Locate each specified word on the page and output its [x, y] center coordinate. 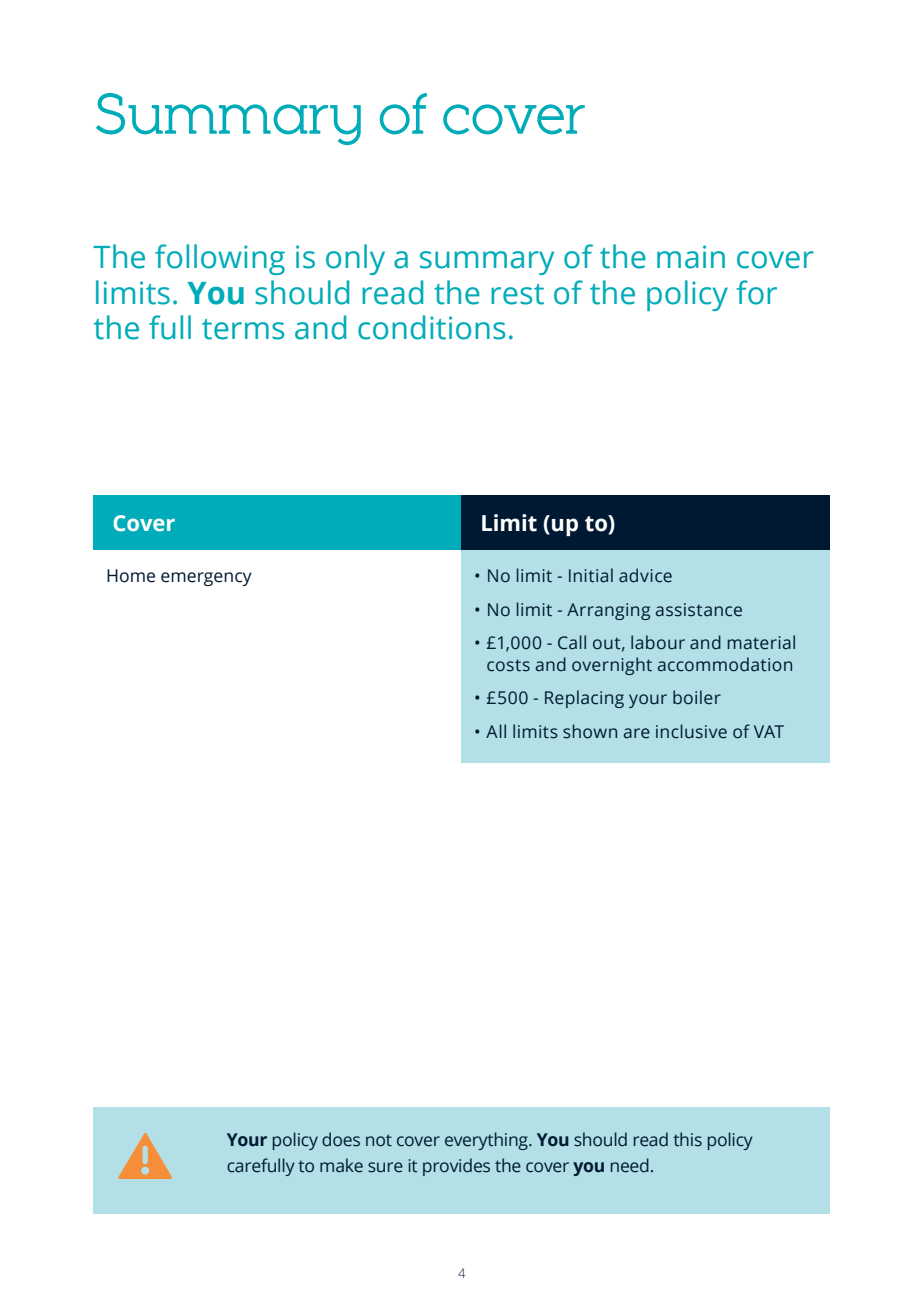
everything [487, 1141]
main [691, 257]
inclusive [691, 731]
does [341, 1139]
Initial [591, 575]
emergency [206, 579]
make [341, 1165]
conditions [431, 327]
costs [508, 665]
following [220, 259]
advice [645, 575]
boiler [697, 697]
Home [131, 576]
